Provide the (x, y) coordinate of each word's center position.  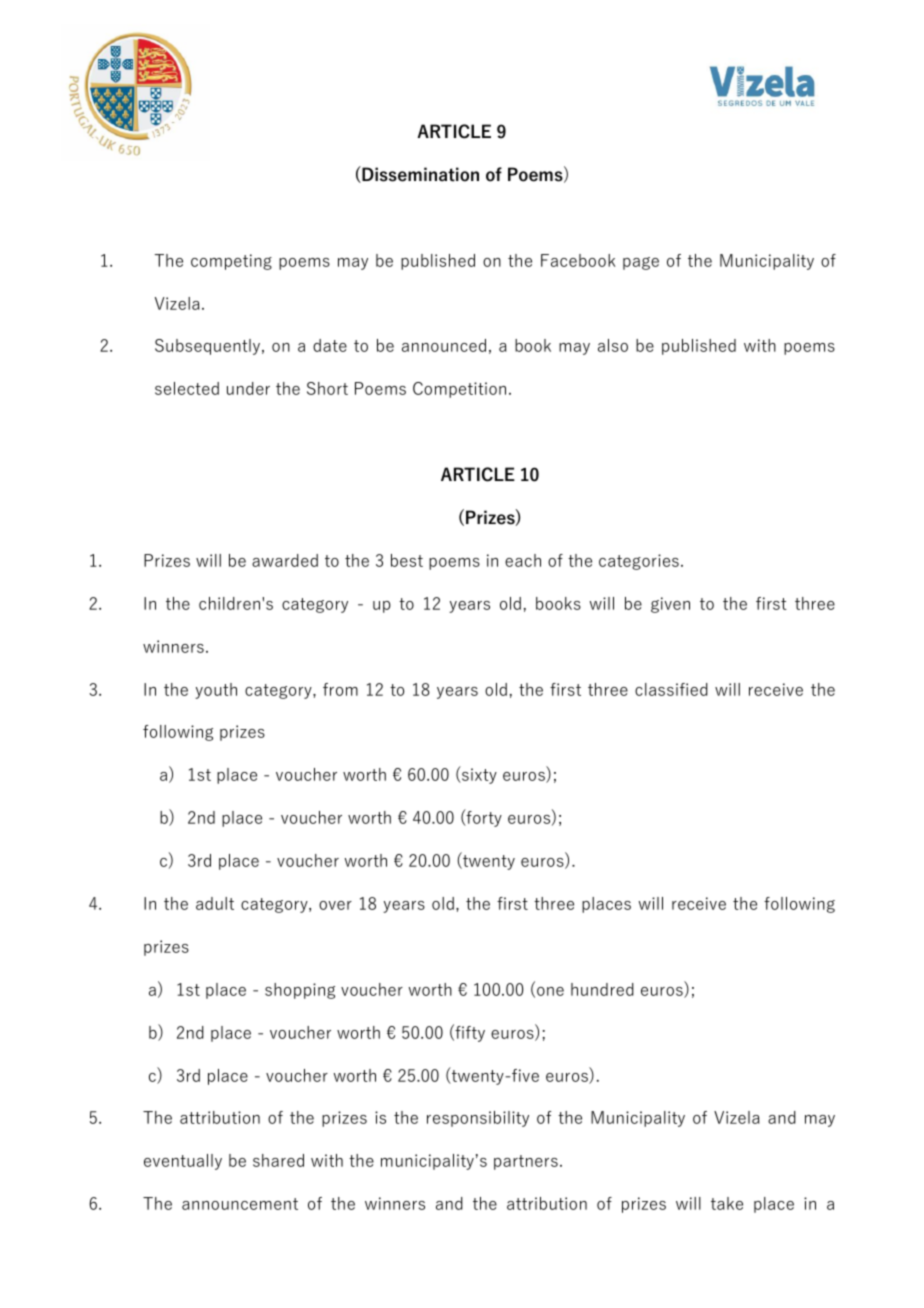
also (613, 345)
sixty (478, 776)
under (248, 388)
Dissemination (419, 174)
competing (231, 262)
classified (671, 689)
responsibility (478, 1119)
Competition (459, 390)
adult (215, 903)
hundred (602, 989)
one (550, 991)
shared (278, 1160)
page (641, 263)
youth (216, 691)
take (727, 1203)
